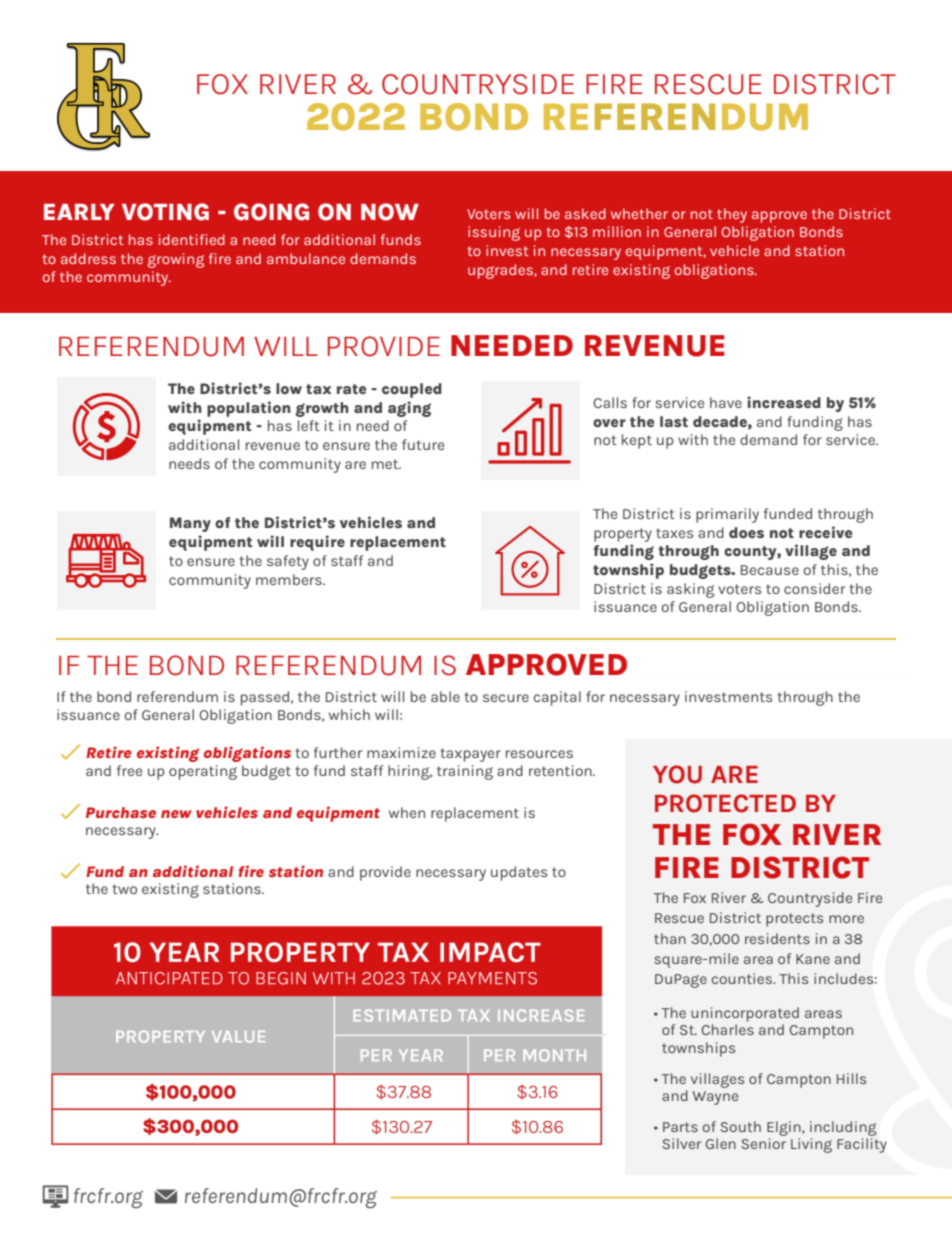  What do you see at coordinates (794, 920) in the screenshot?
I see `protects` at bounding box center [794, 920].
